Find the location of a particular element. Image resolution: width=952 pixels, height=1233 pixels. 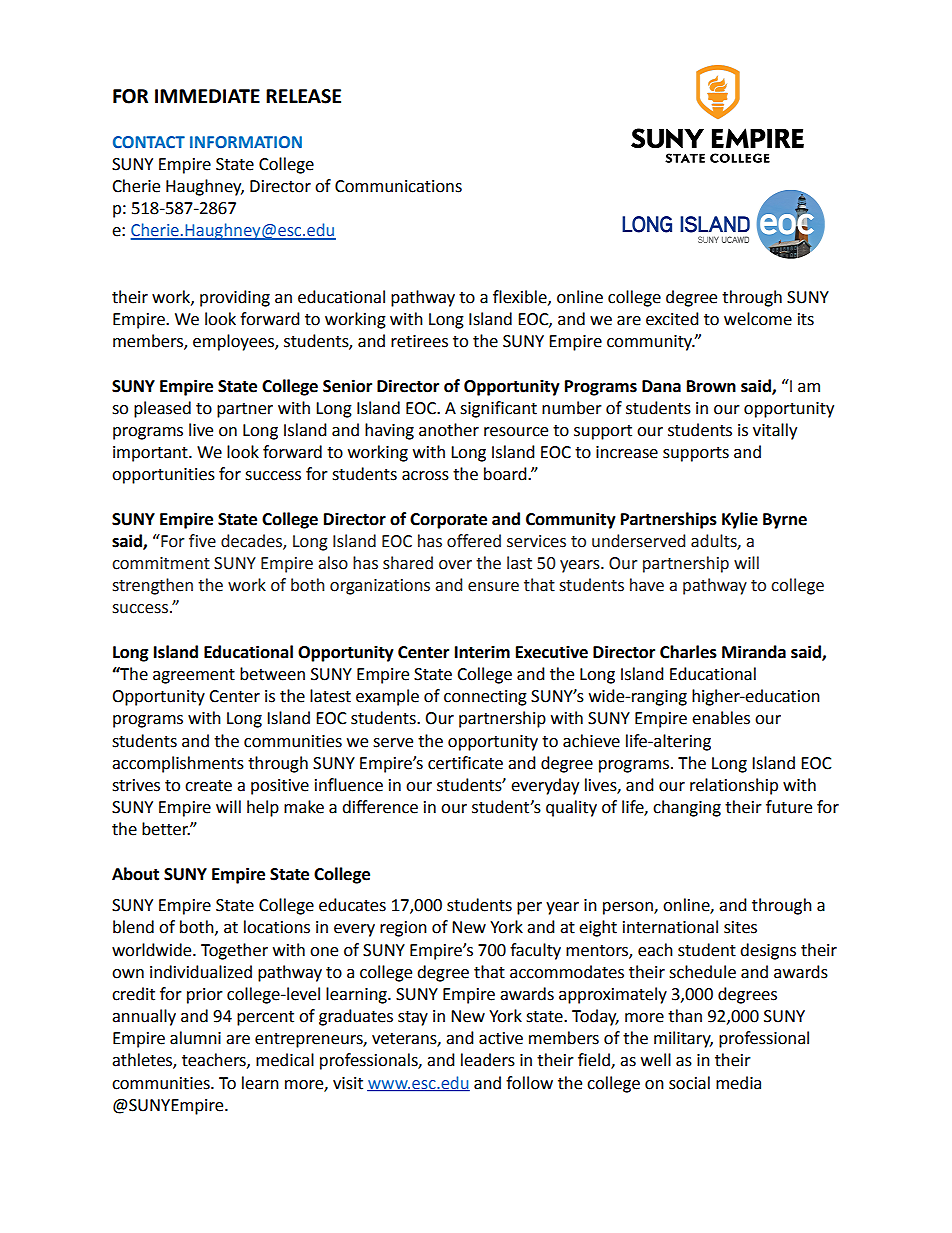

INFORMATION is located at coordinates (246, 142).
